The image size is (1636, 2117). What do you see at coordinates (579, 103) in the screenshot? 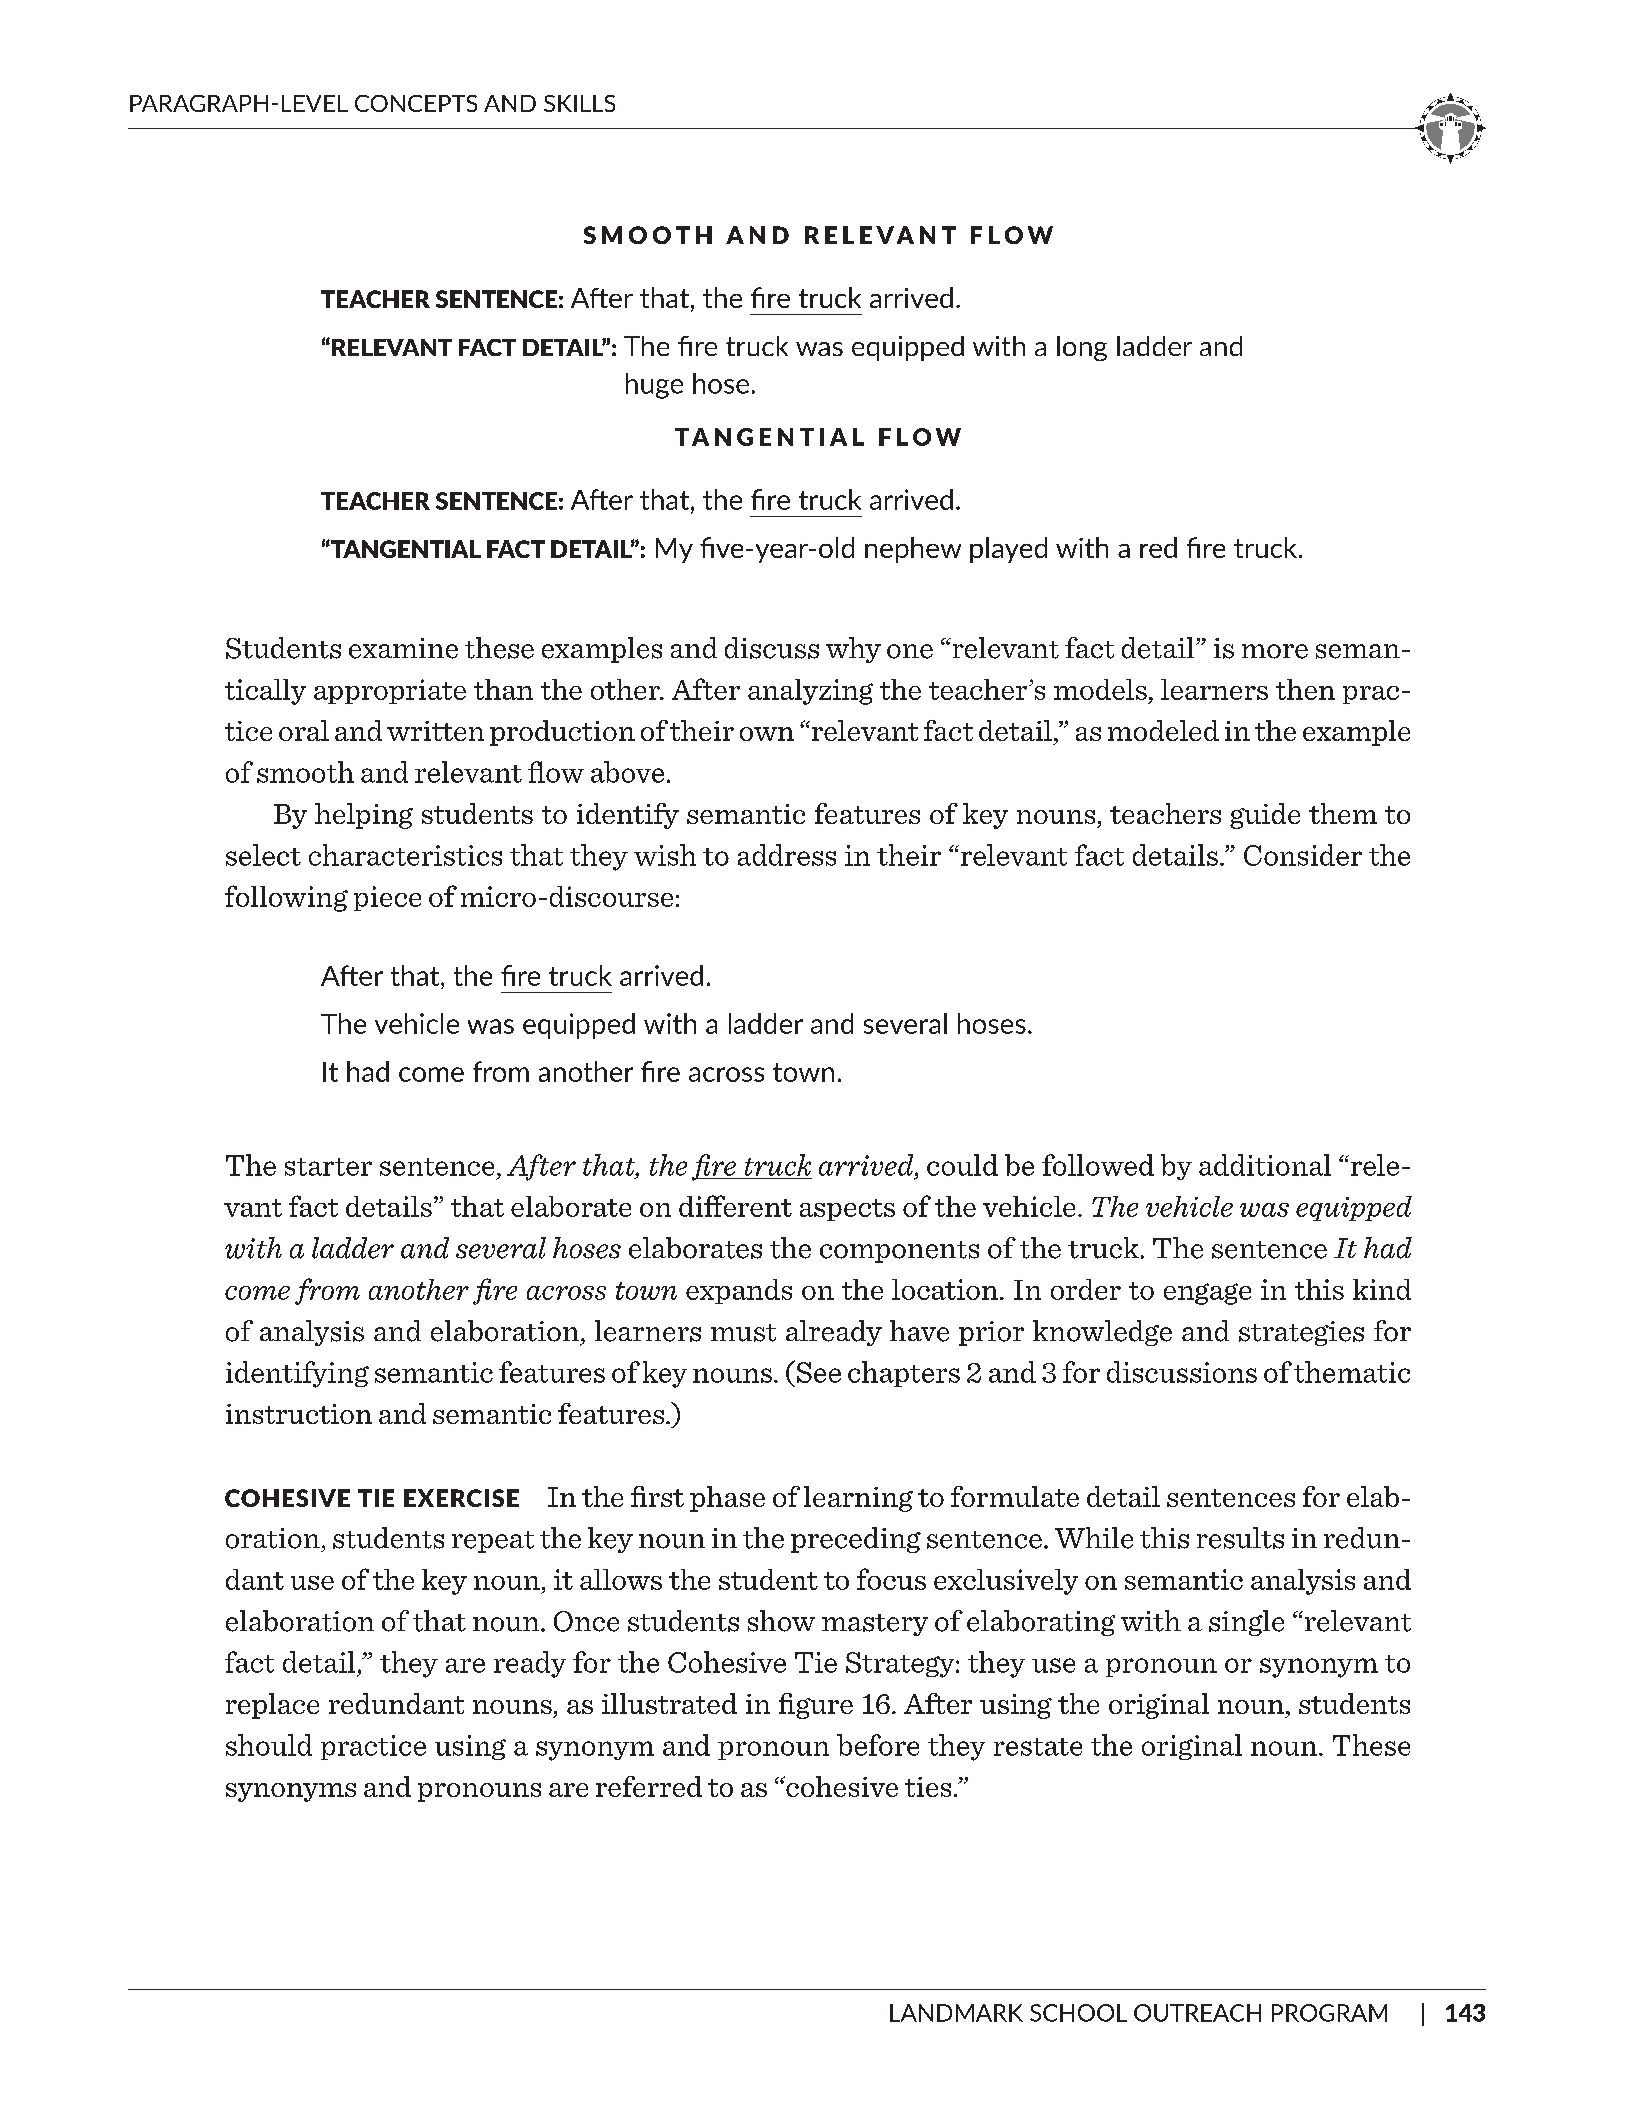
I see `SKILLS` at bounding box center [579, 103].
